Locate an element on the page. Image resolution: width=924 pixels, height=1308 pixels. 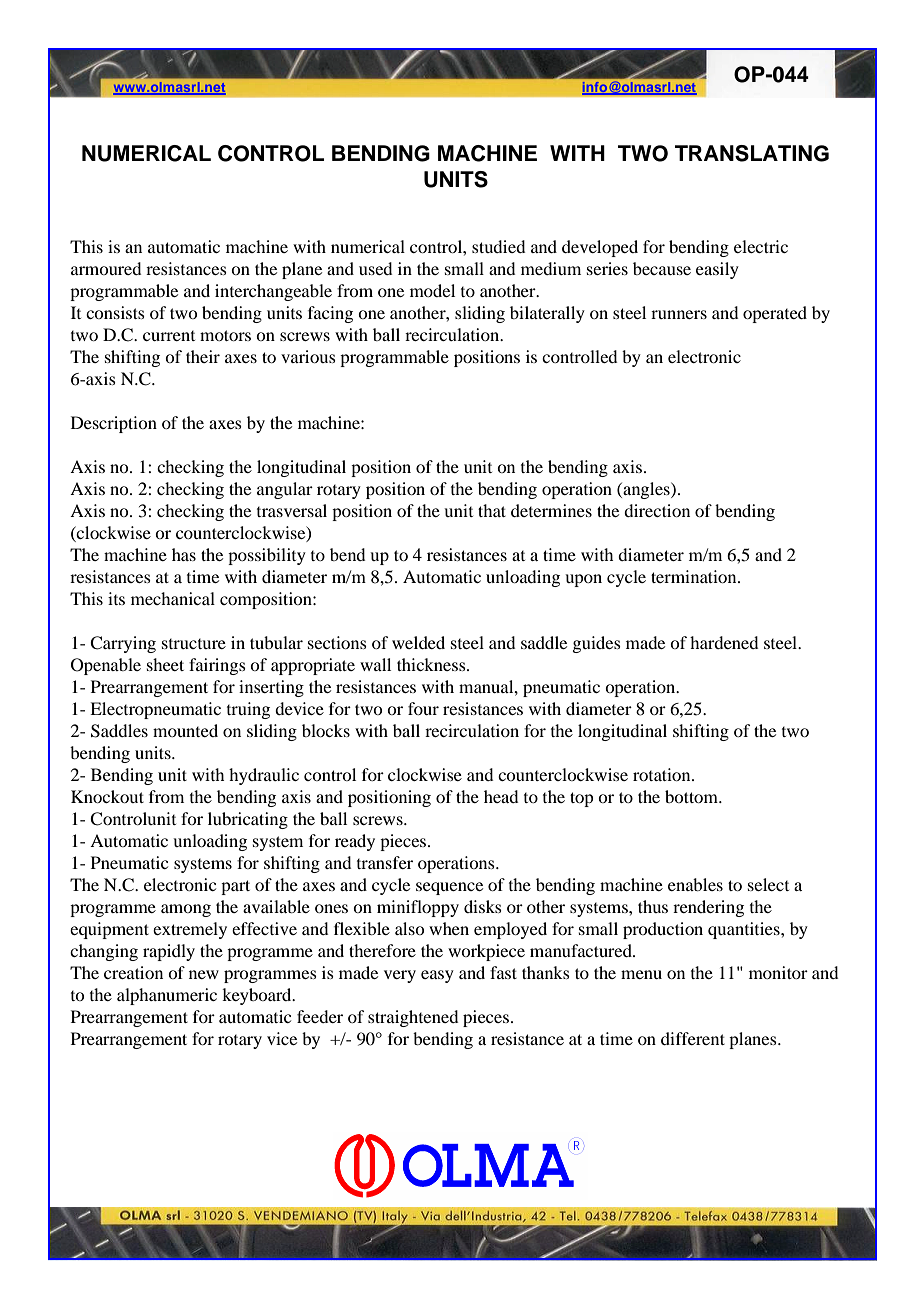
alphanumeric is located at coordinates (167, 996).
